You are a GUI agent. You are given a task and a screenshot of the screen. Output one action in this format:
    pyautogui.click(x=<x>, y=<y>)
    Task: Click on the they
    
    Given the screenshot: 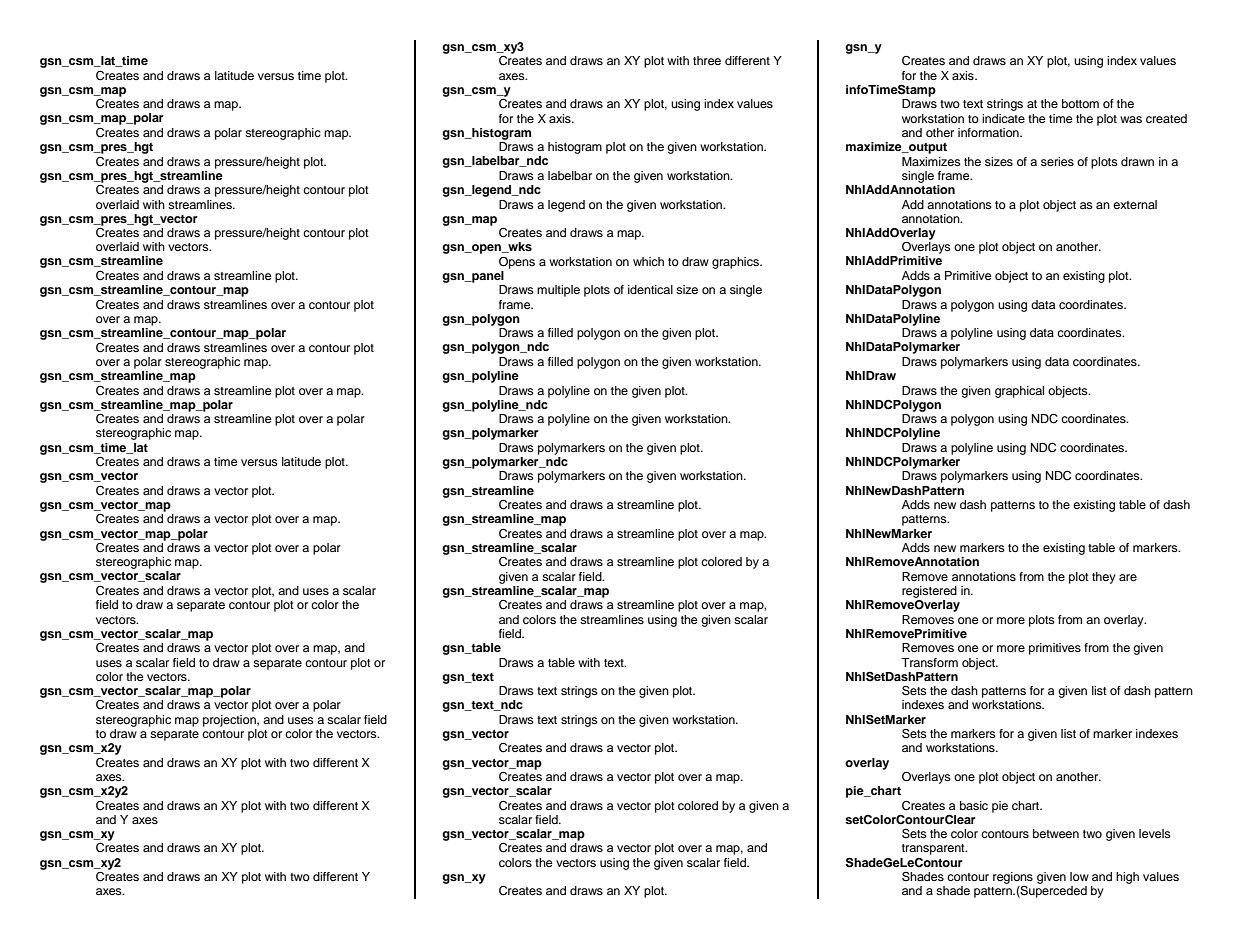 What is the action you would take?
    pyautogui.click(x=1104, y=578)
